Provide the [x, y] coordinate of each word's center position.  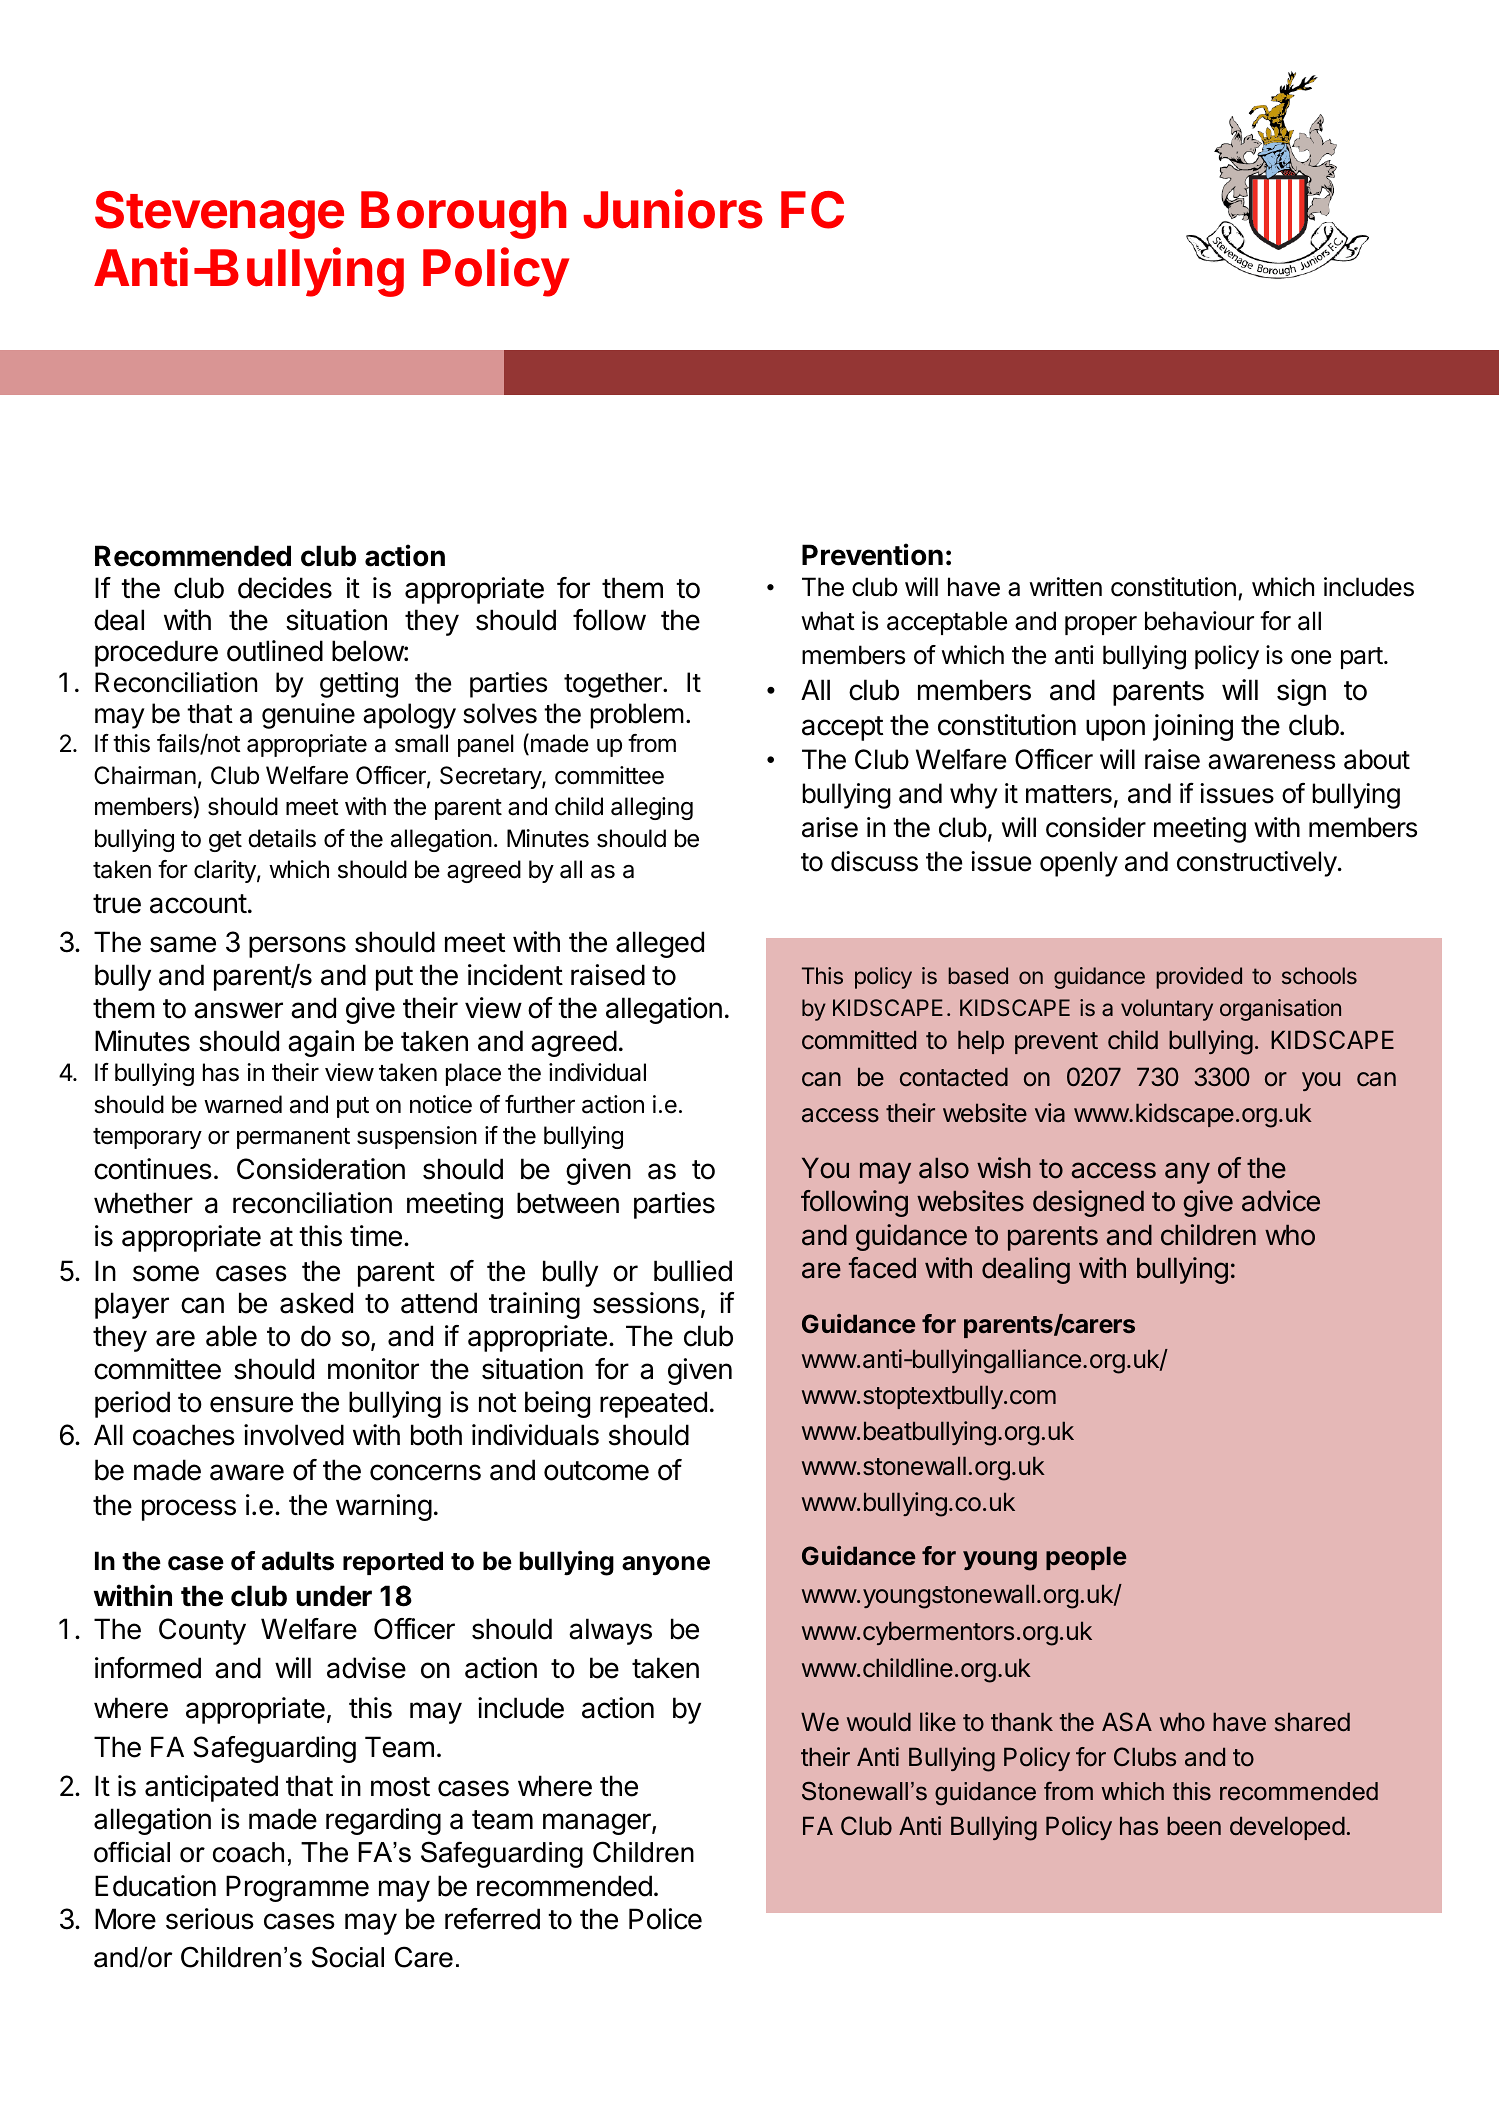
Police [665, 1919]
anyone [666, 1565]
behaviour [1199, 621]
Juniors [673, 209]
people [1086, 1558]
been [1194, 1826]
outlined [275, 651]
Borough [464, 215]
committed [859, 1040]
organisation [1280, 1010]
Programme [297, 1888]
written [1065, 587]
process [189, 1510]
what [828, 621]
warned [243, 1104]
